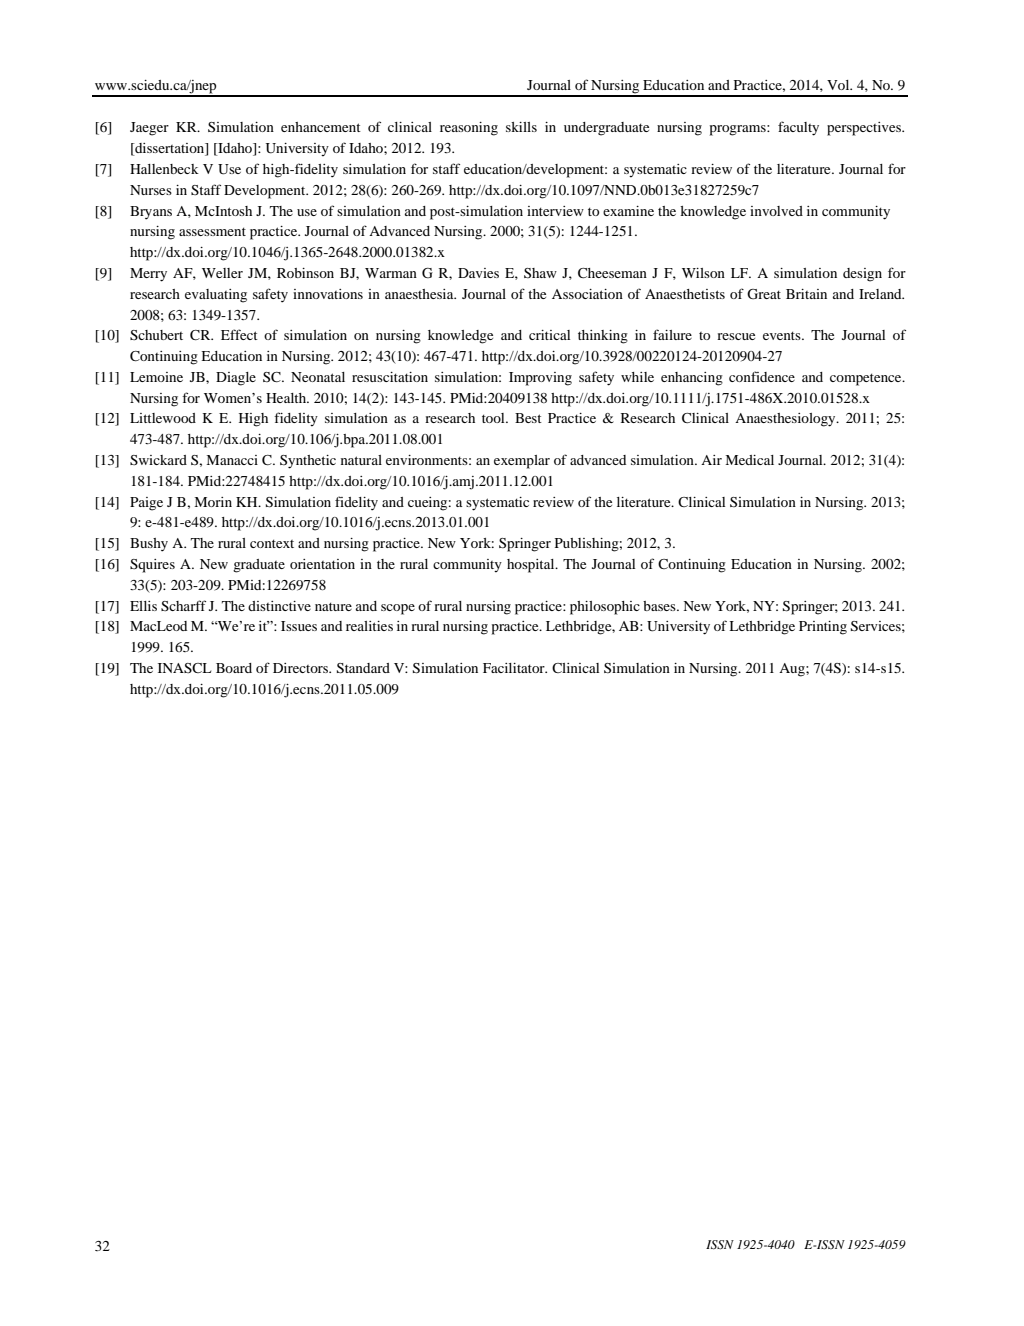  What do you see at coordinates (521, 127) in the screenshot?
I see `skills` at bounding box center [521, 127].
